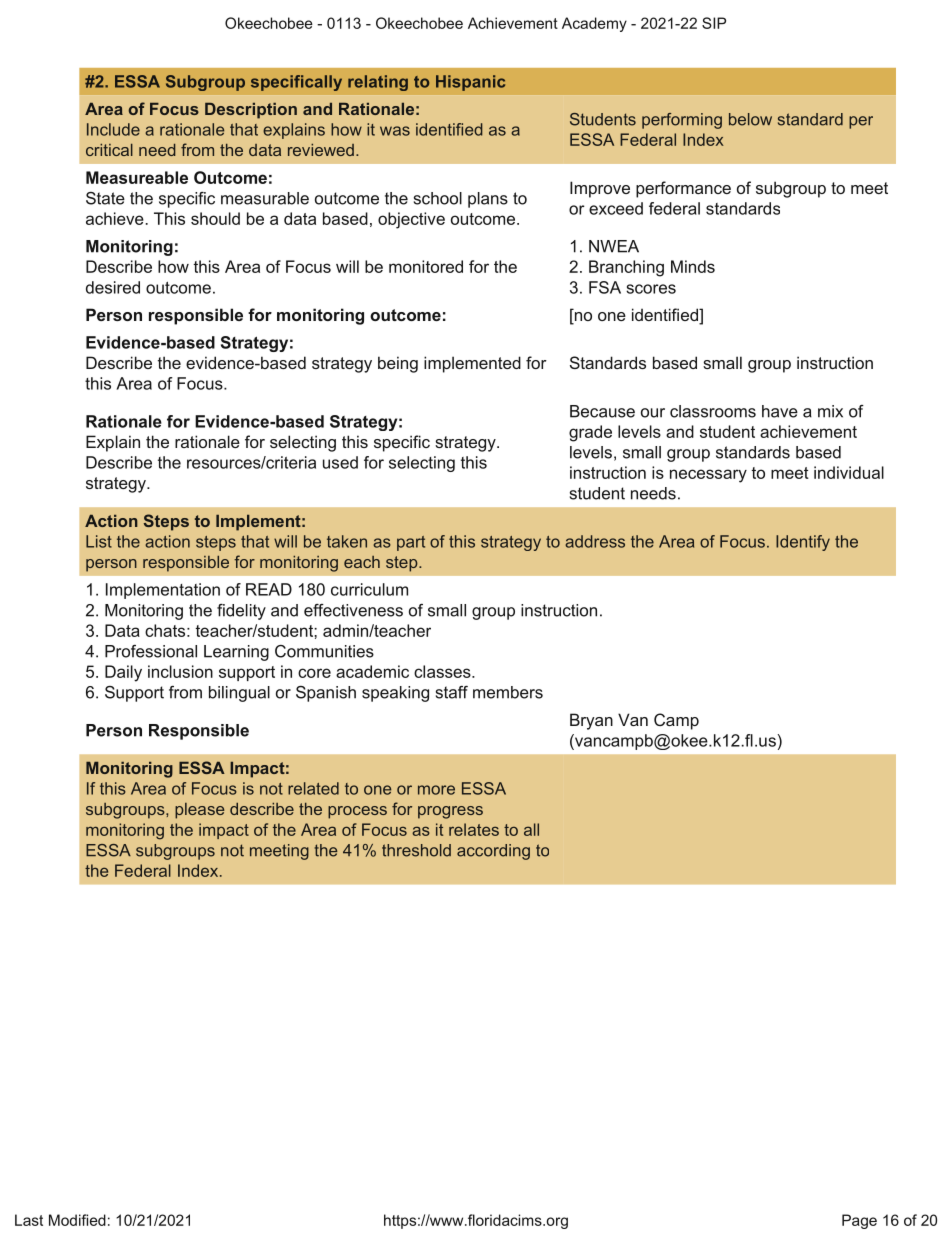 This screenshot has height=1233, width=952. Describe the element at coordinates (803, 543) in the screenshot. I see `Identify` at that location.
